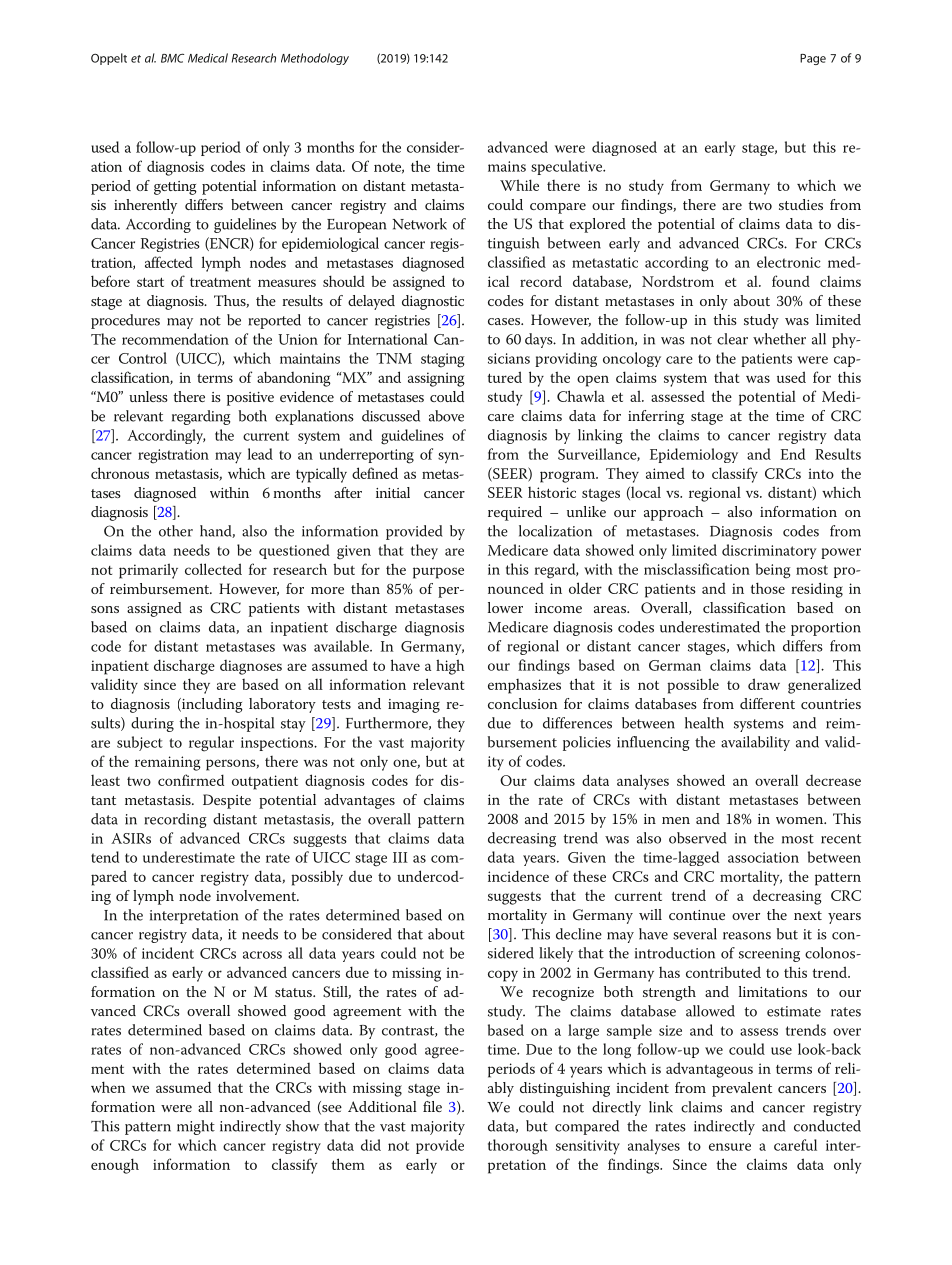  I want to click on BMC, so click(172, 58).
